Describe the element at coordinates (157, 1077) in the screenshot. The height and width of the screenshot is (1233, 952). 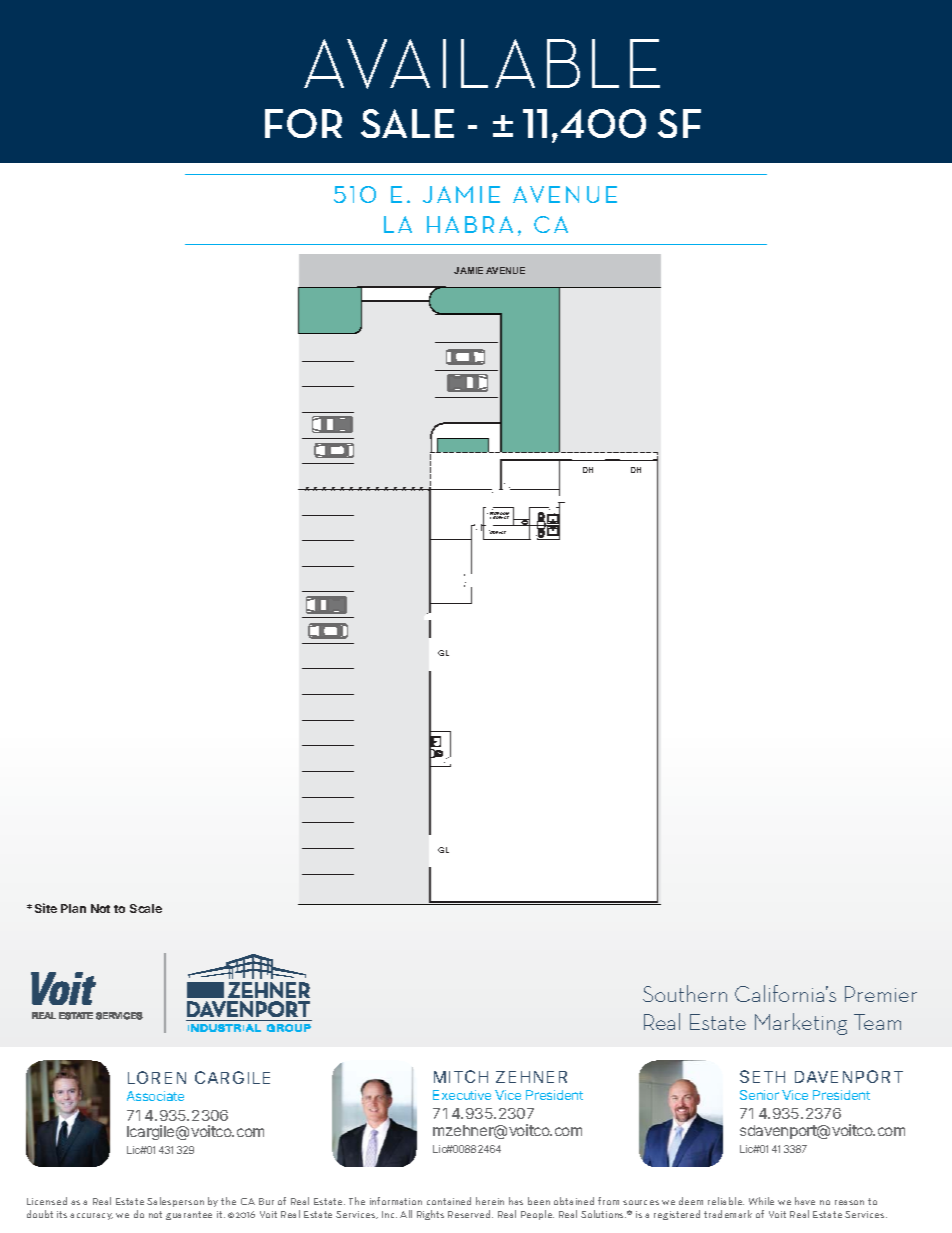
I see `LOREN` at that location.
